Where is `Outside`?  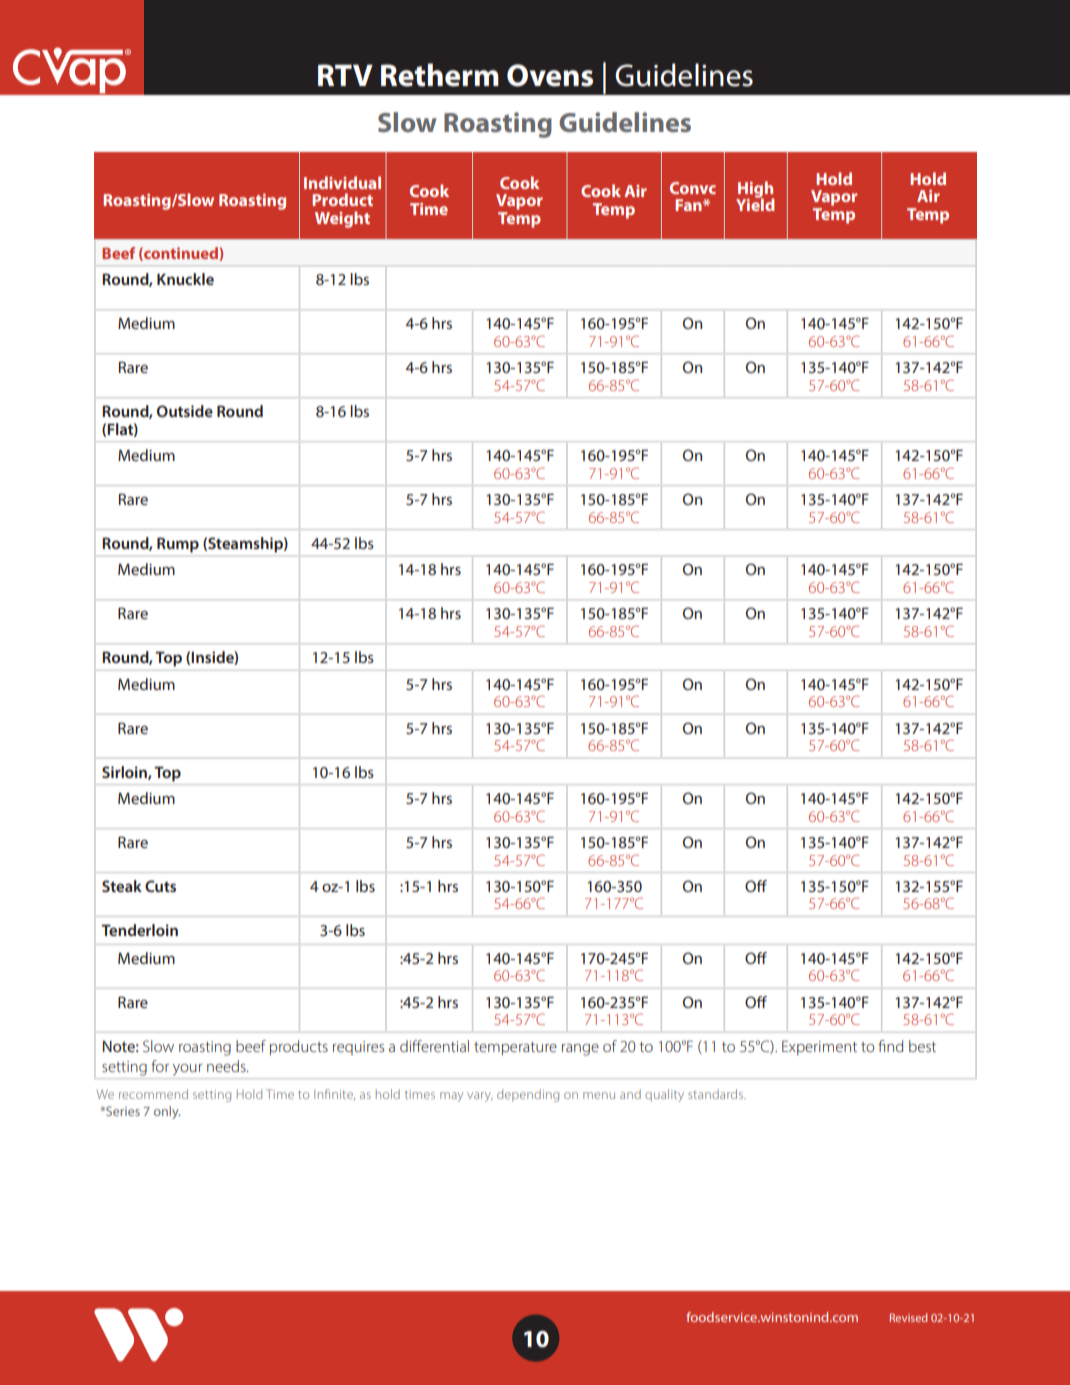 Outside is located at coordinates (185, 411).
